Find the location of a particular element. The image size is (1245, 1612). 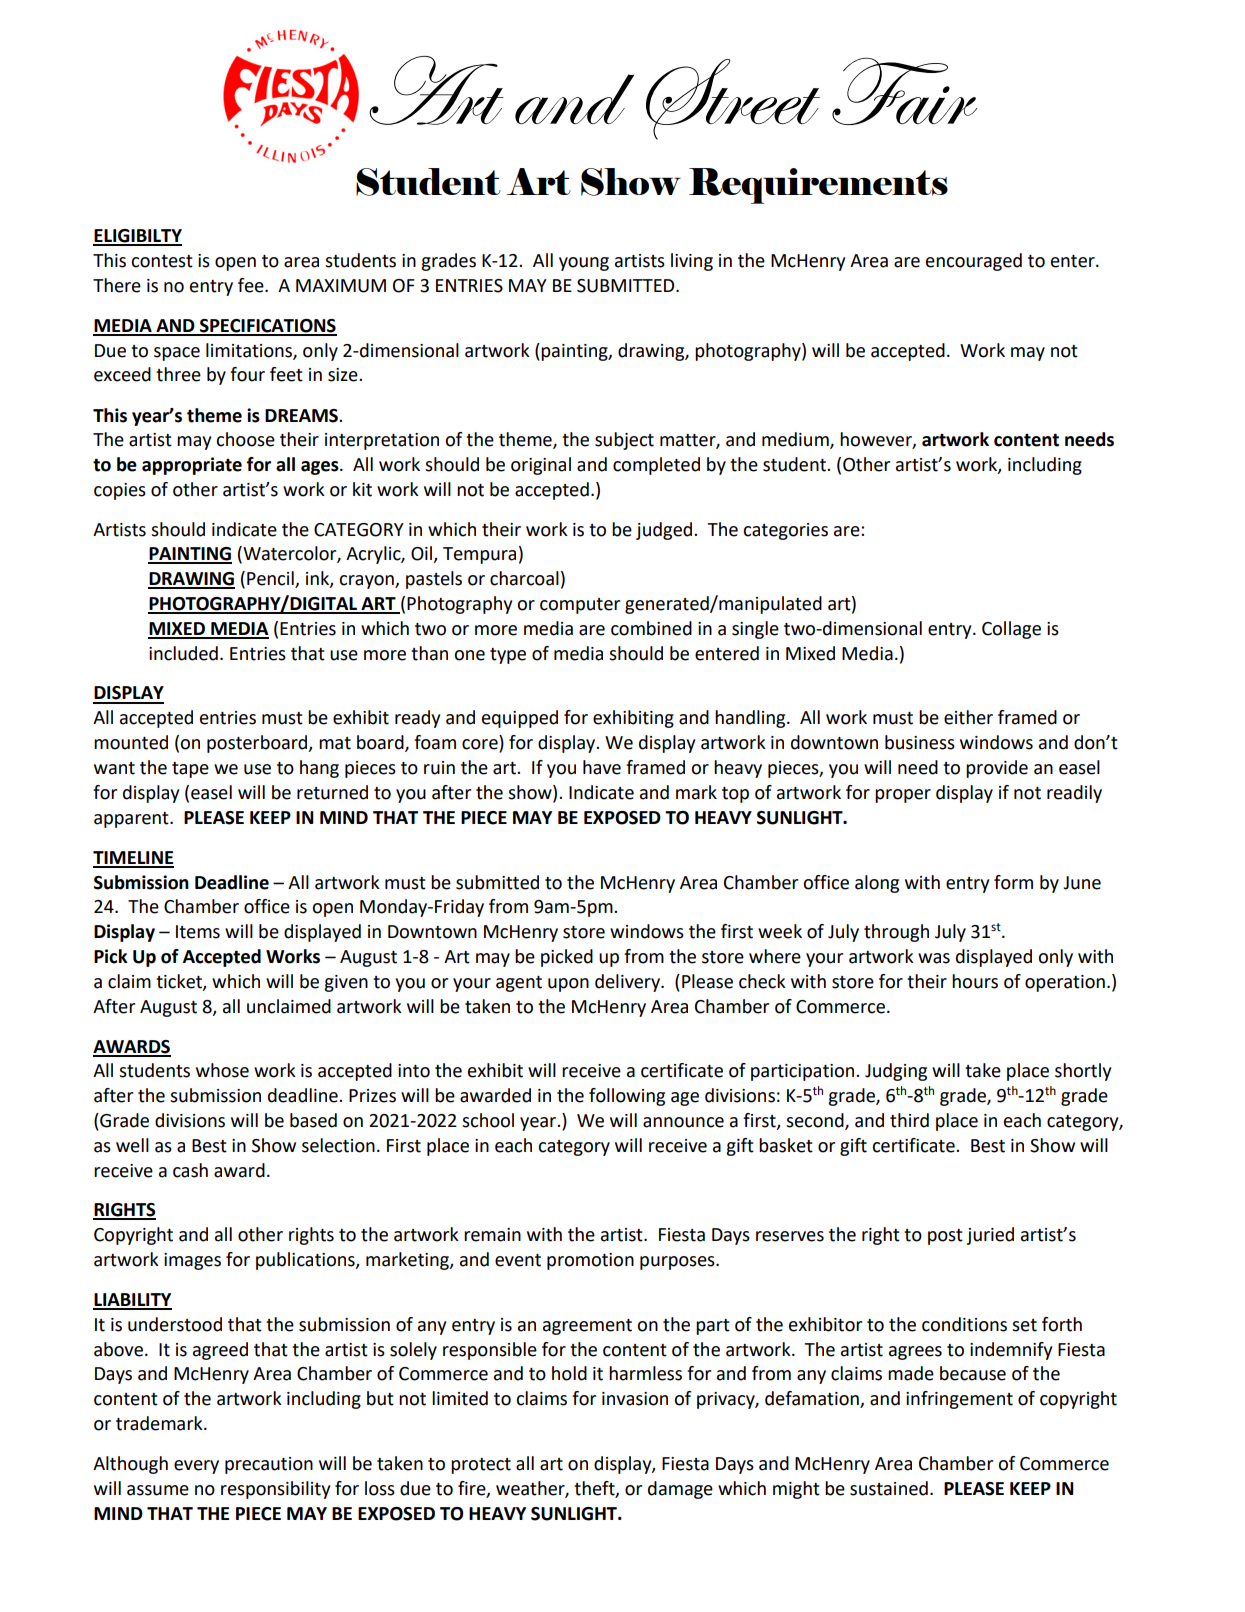

every is located at coordinates (196, 1467).
